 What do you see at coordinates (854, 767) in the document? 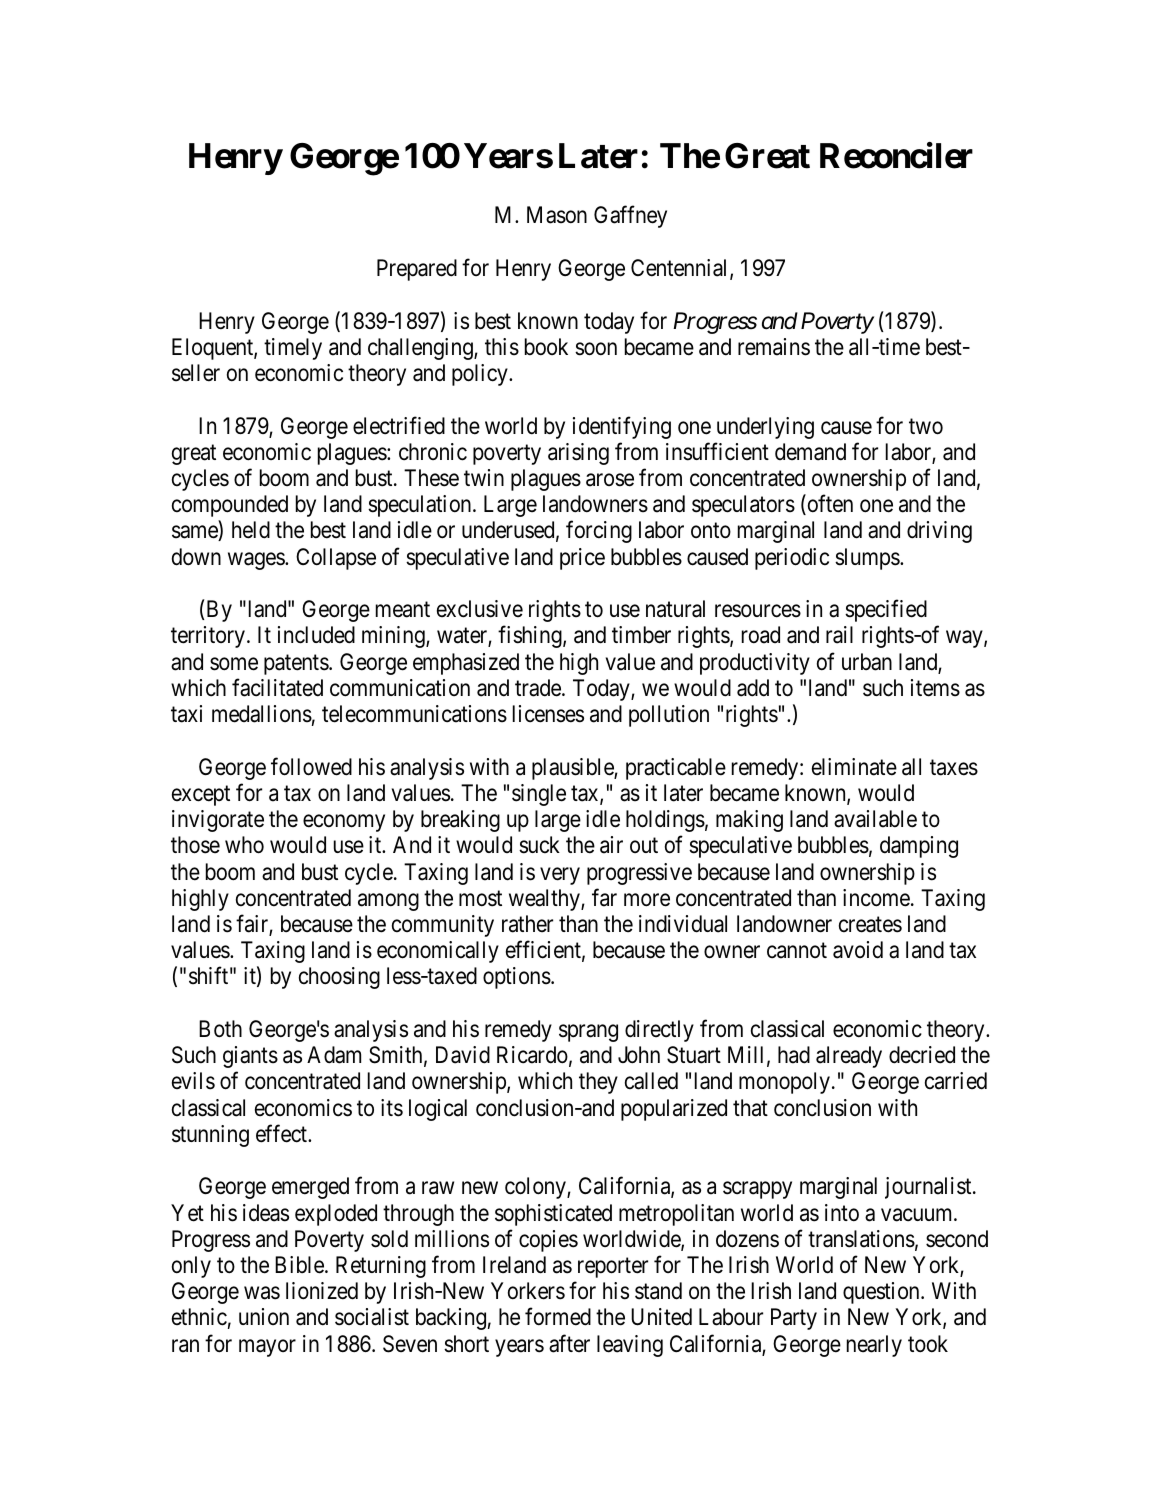
I see `eliminate` at bounding box center [854, 767].
